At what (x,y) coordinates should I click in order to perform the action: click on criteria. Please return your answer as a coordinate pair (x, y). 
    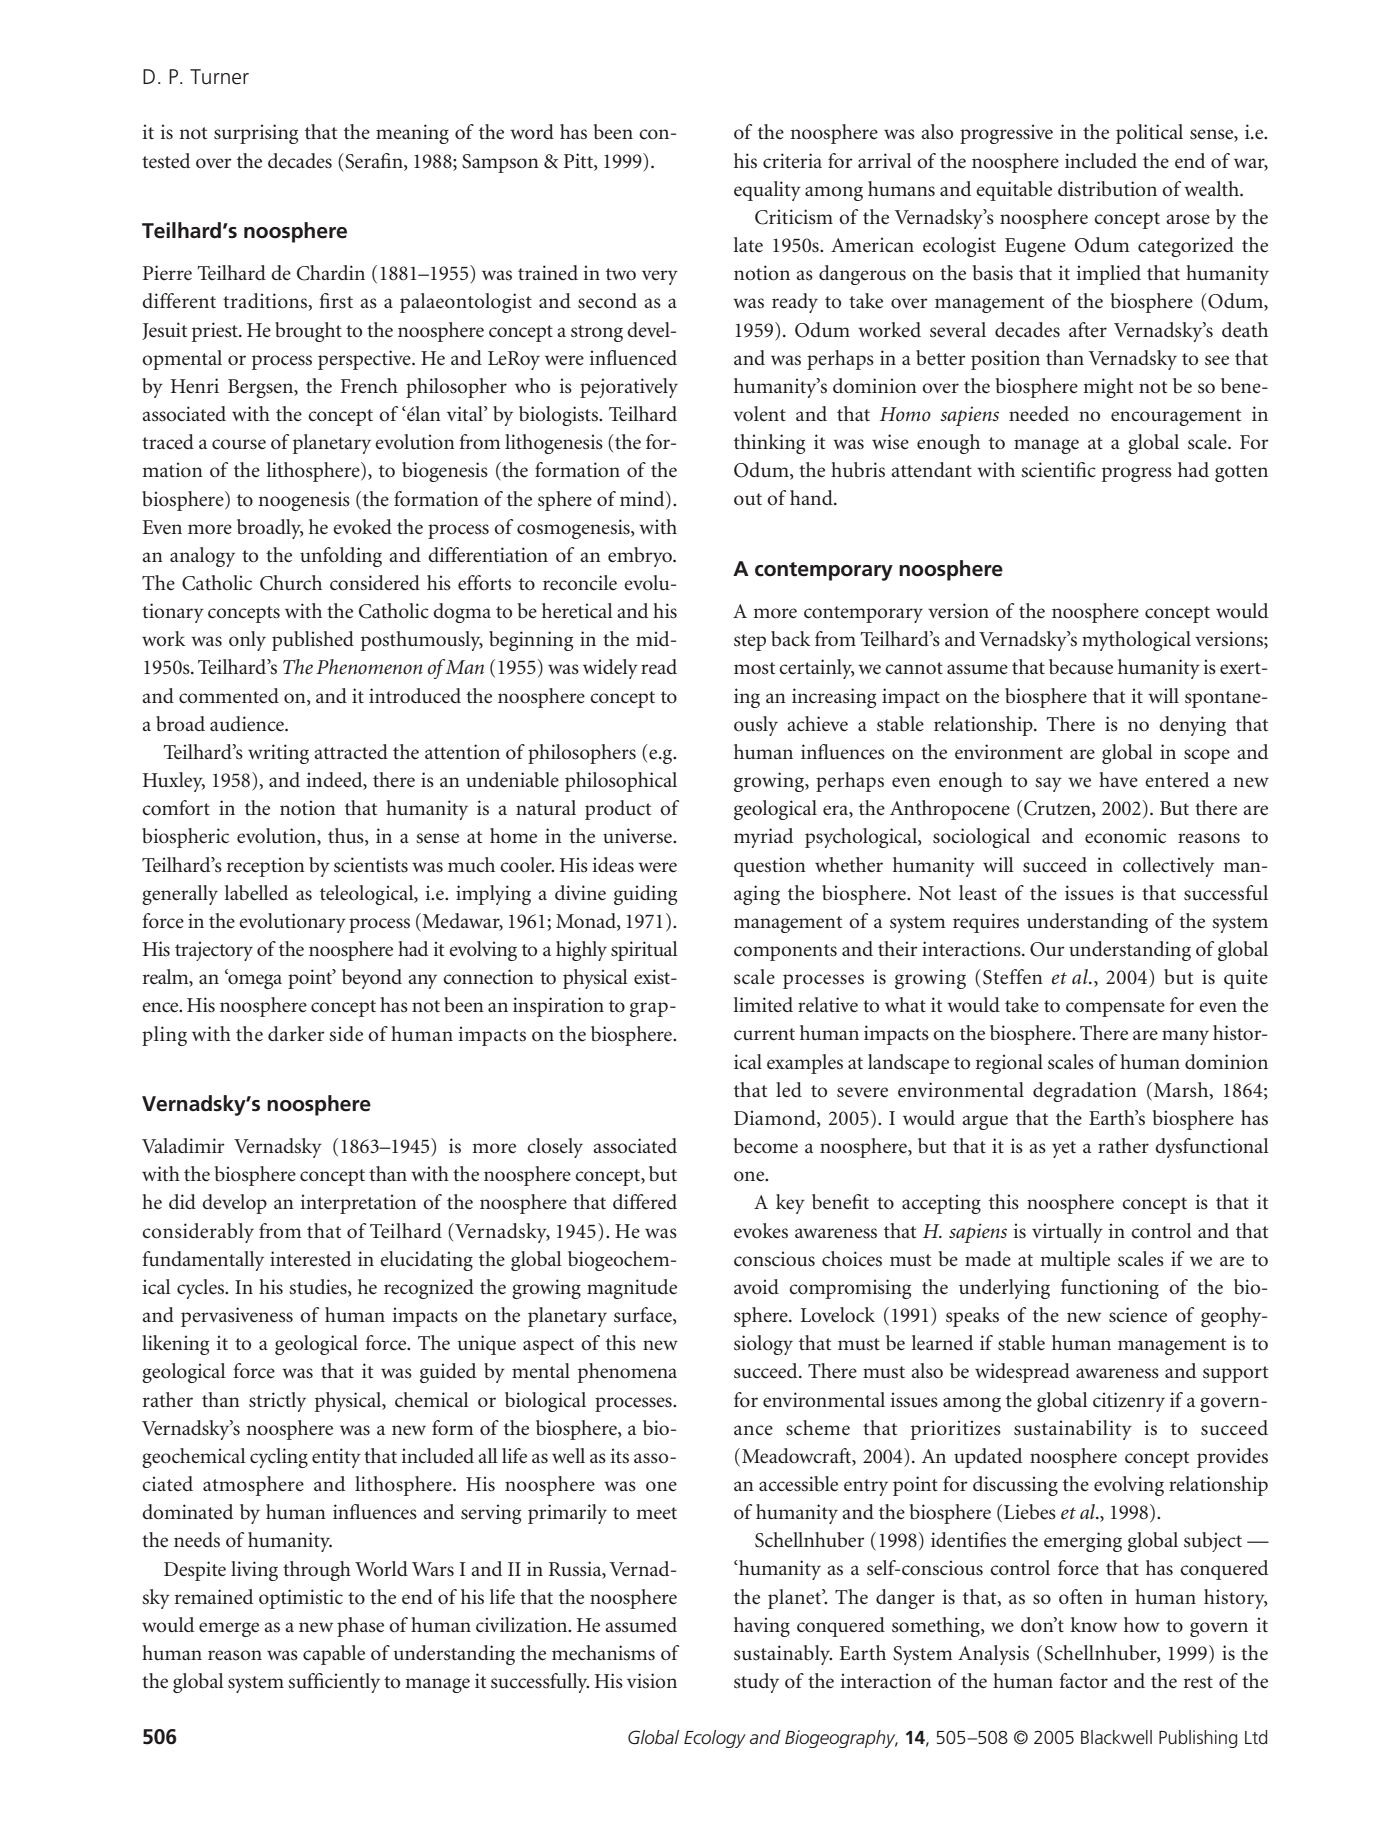
    Looking at the image, I should click on (792, 161).
